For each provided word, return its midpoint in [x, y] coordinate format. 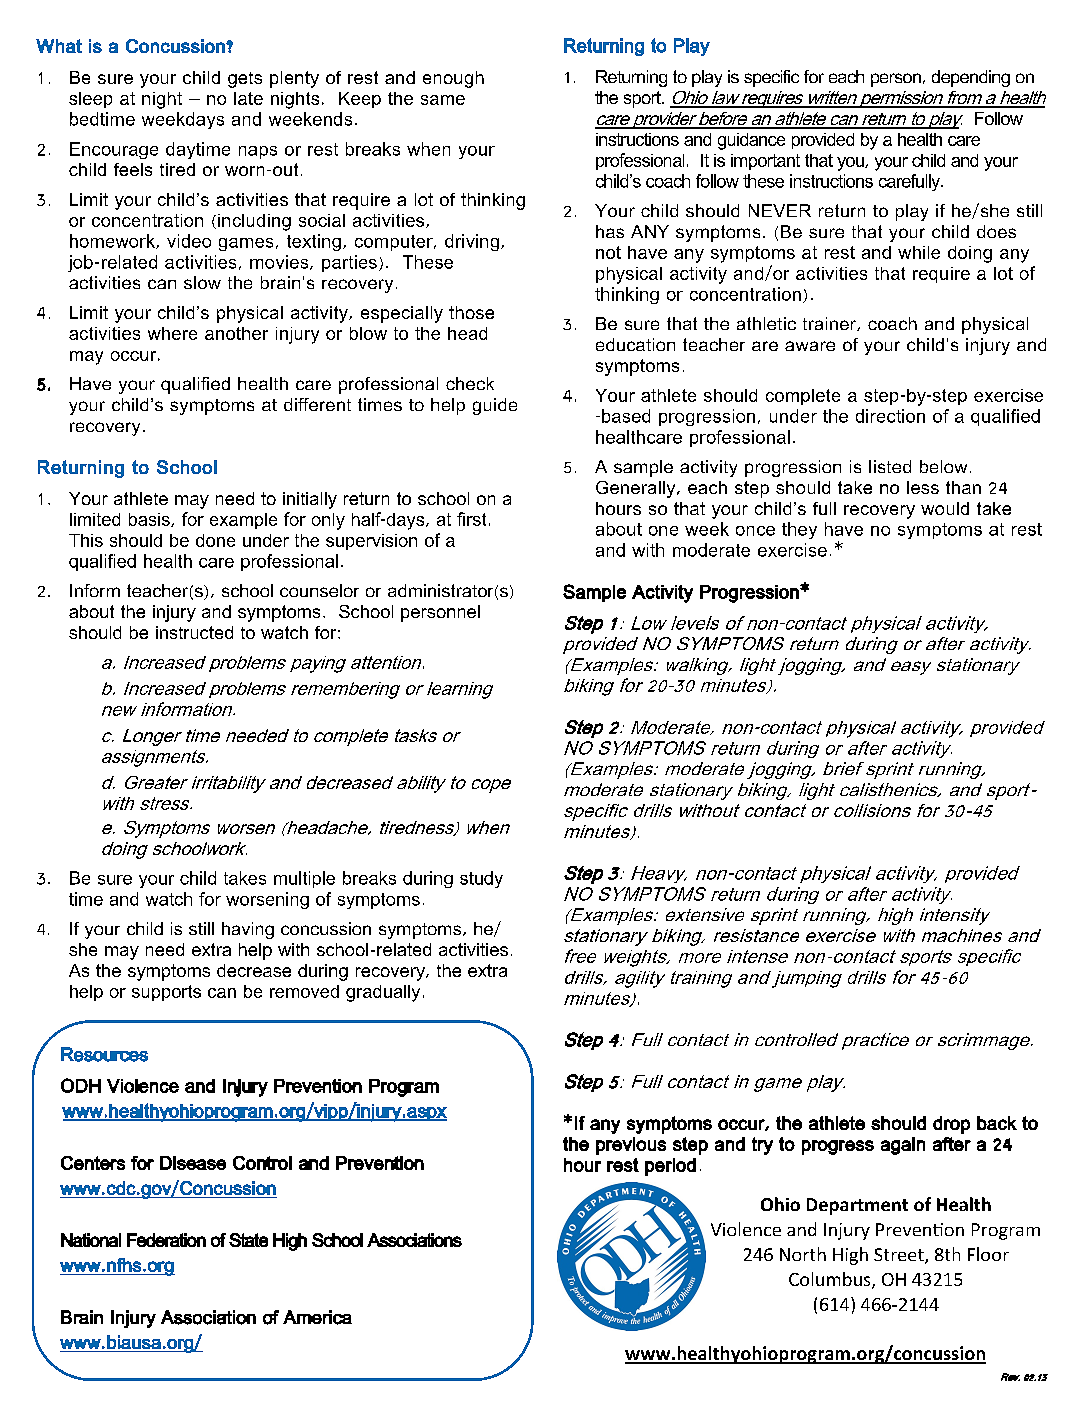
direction [890, 416]
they [799, 530]
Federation [166, 1240]
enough [453, 79]
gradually [383, 993]
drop [951, 1125]
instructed [194, 632]
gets [245, 80]
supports [166, 993]
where [172, 333]
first [471, 519]
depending [971, 78]
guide [495, 406]
